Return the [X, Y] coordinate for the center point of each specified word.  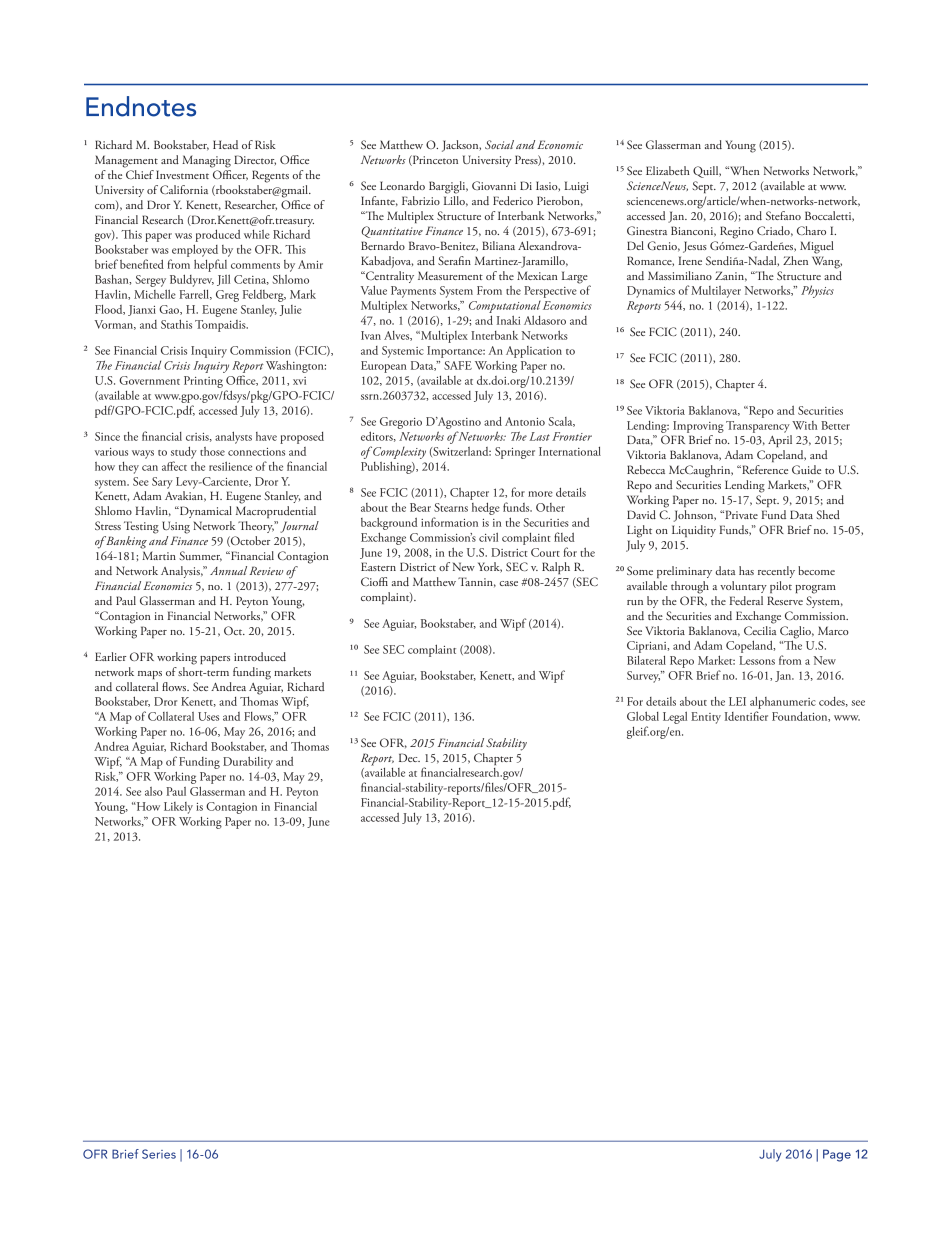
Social [499, 144]
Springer [515, 453]
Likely [178, 808]
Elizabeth [668, 170]
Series [159, 1154]
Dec [409, 757]
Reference [764, 469]
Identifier [746, 716]
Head [225, 144]
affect [174, 466]
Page [837, 1155]
